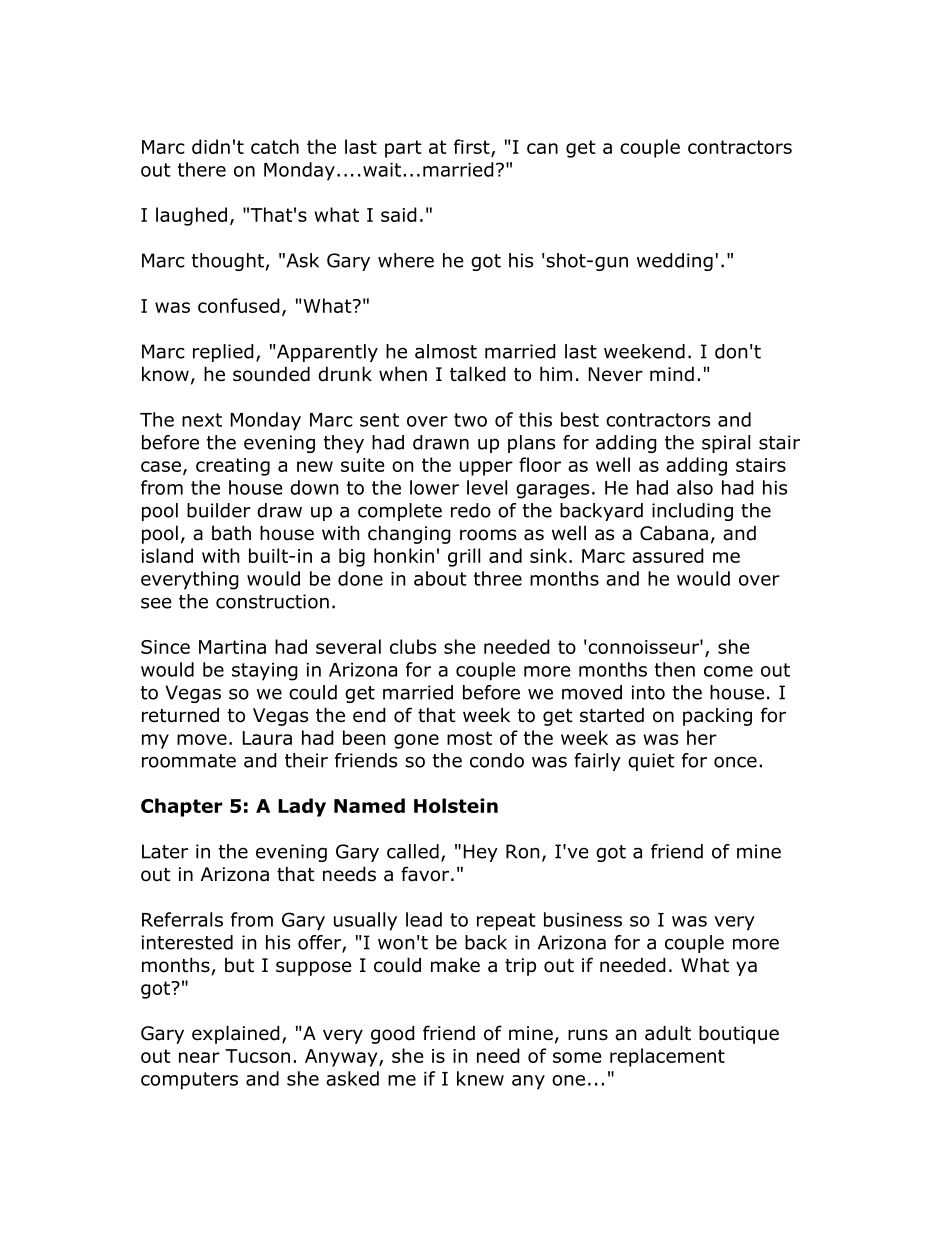 This screenshot has height=1233, width=952. Describe the element at coordinates (434, 487) in the screenshot. I see `lower` at that location.
